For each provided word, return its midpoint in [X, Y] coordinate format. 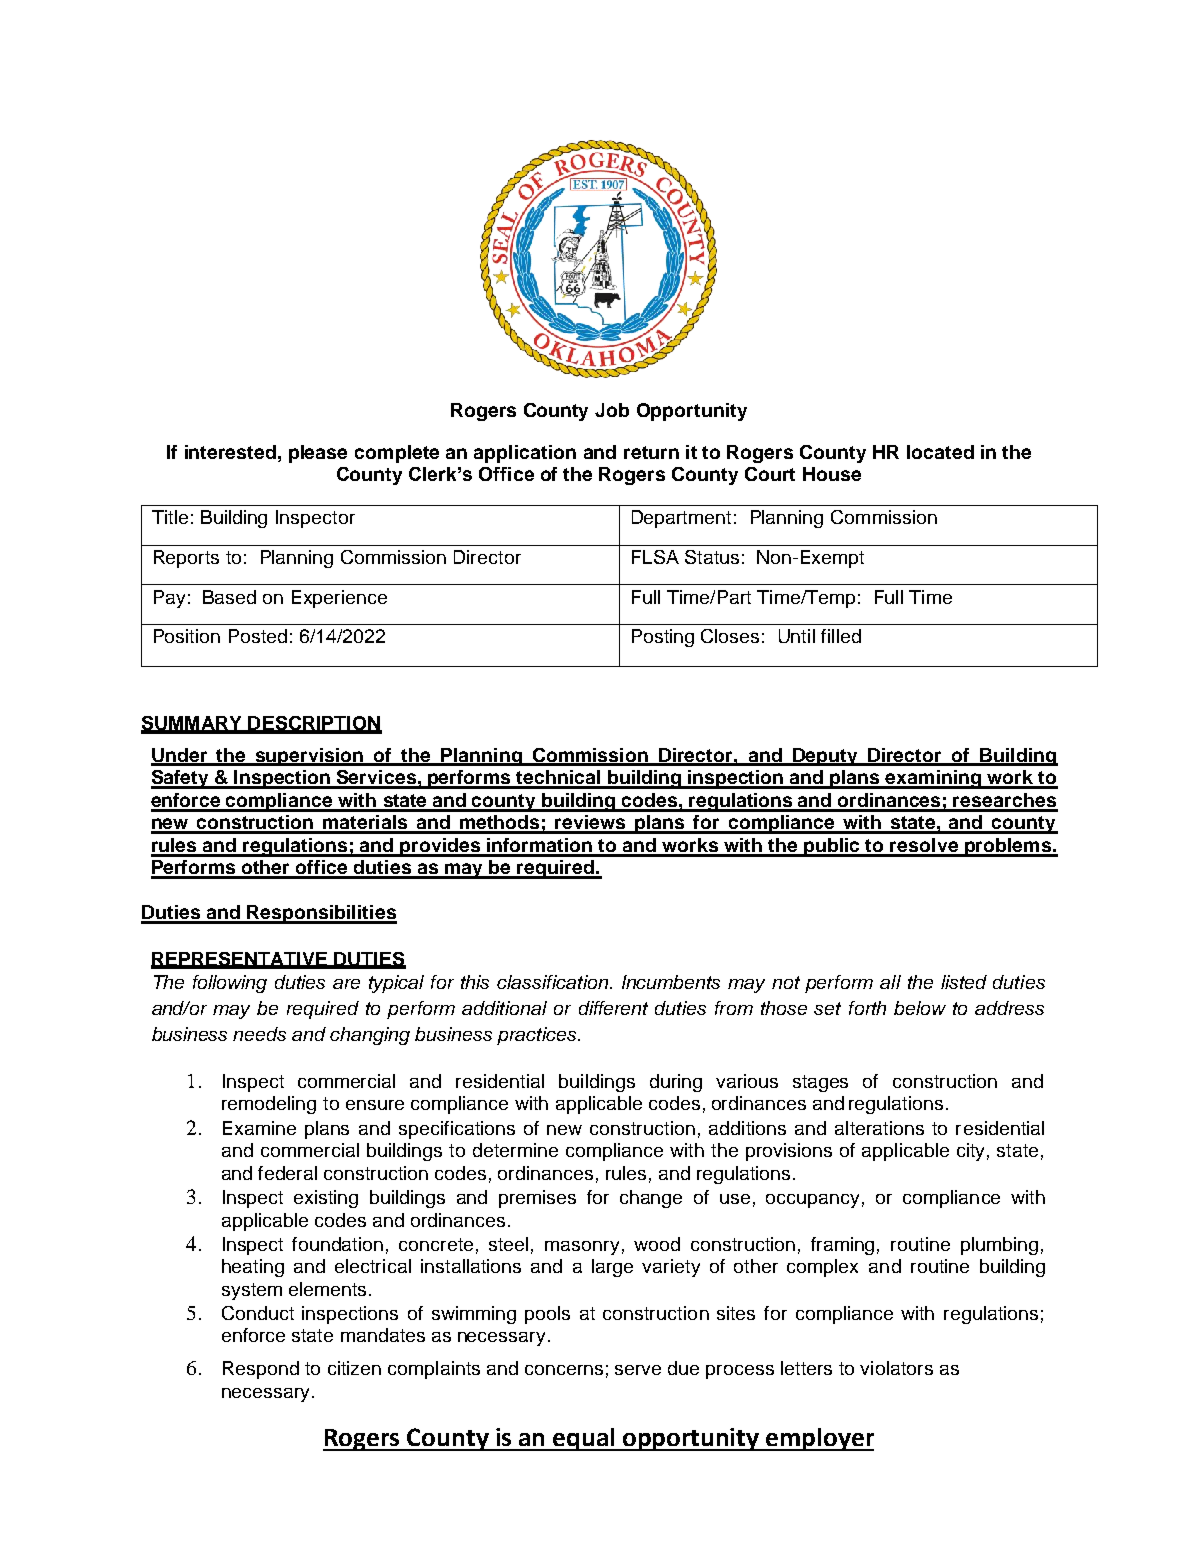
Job [612, 410]
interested [230, 452]
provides [441, 847]
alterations [879, 1128]
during [676, 1083]
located [940, 452]
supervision [309, 757]
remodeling [269, 1105]
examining [934, 779]
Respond [261, 1370]
